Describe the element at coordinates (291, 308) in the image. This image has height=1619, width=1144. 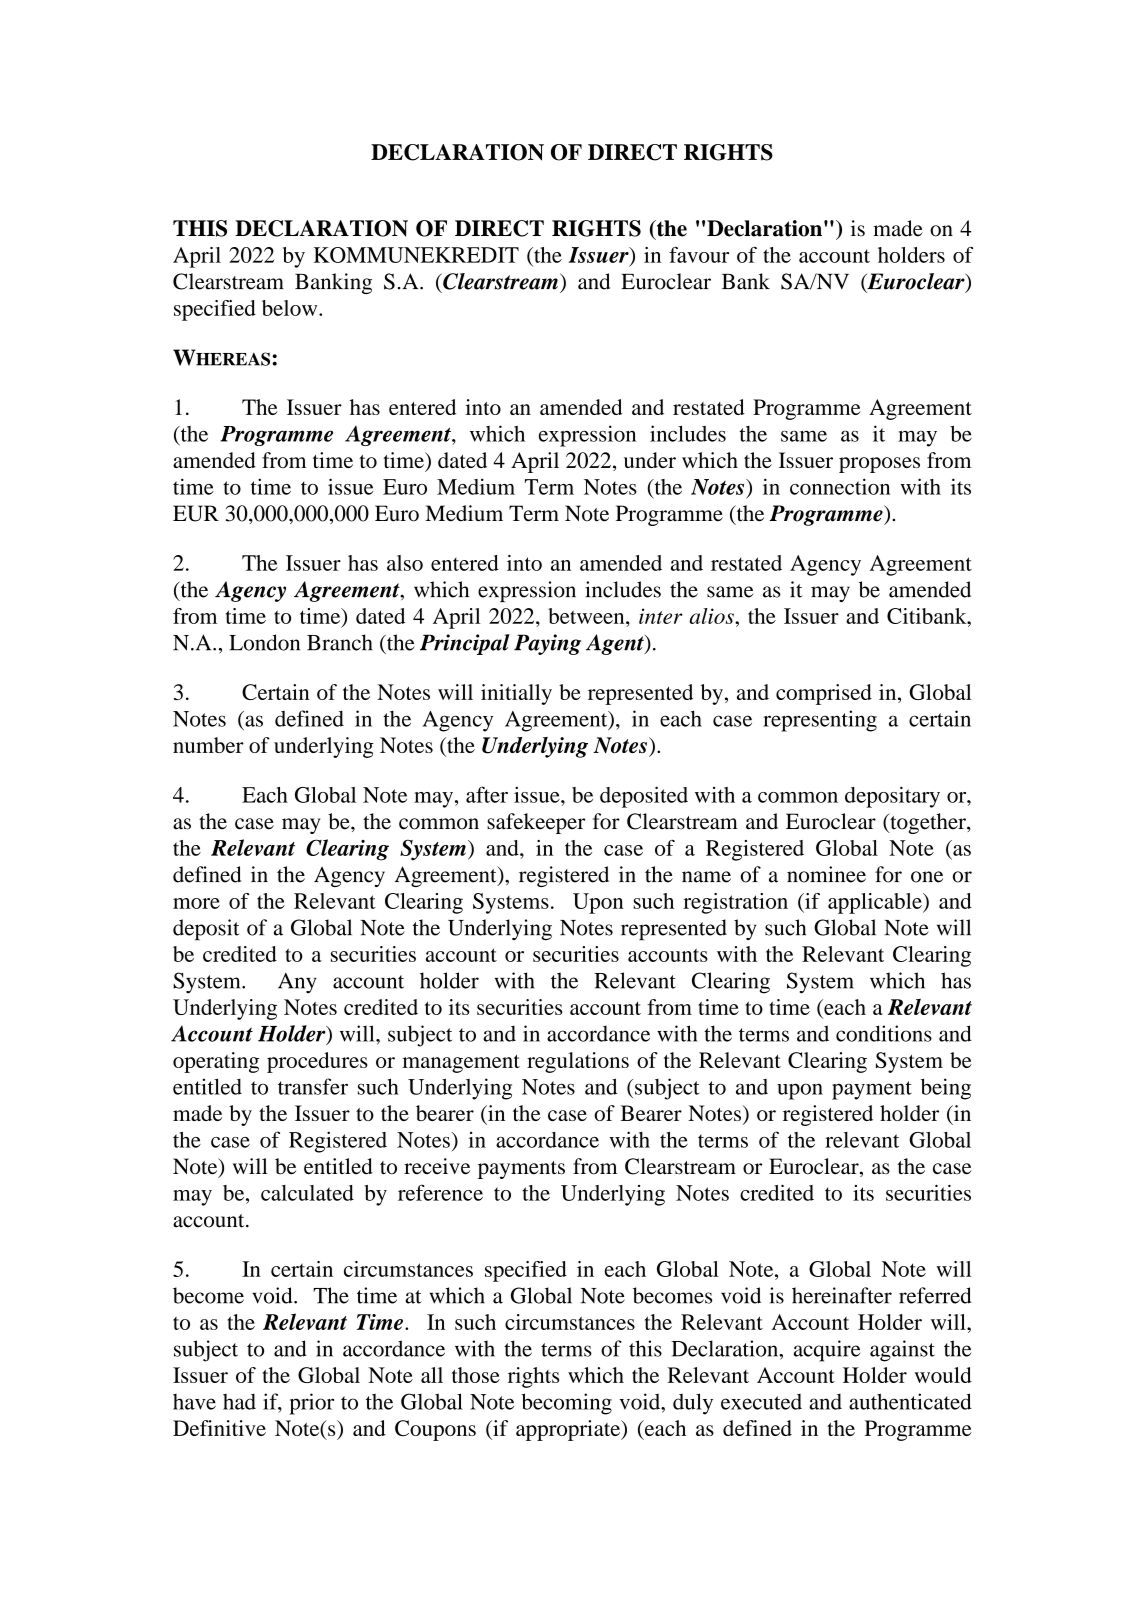
I see `below` at that location.
